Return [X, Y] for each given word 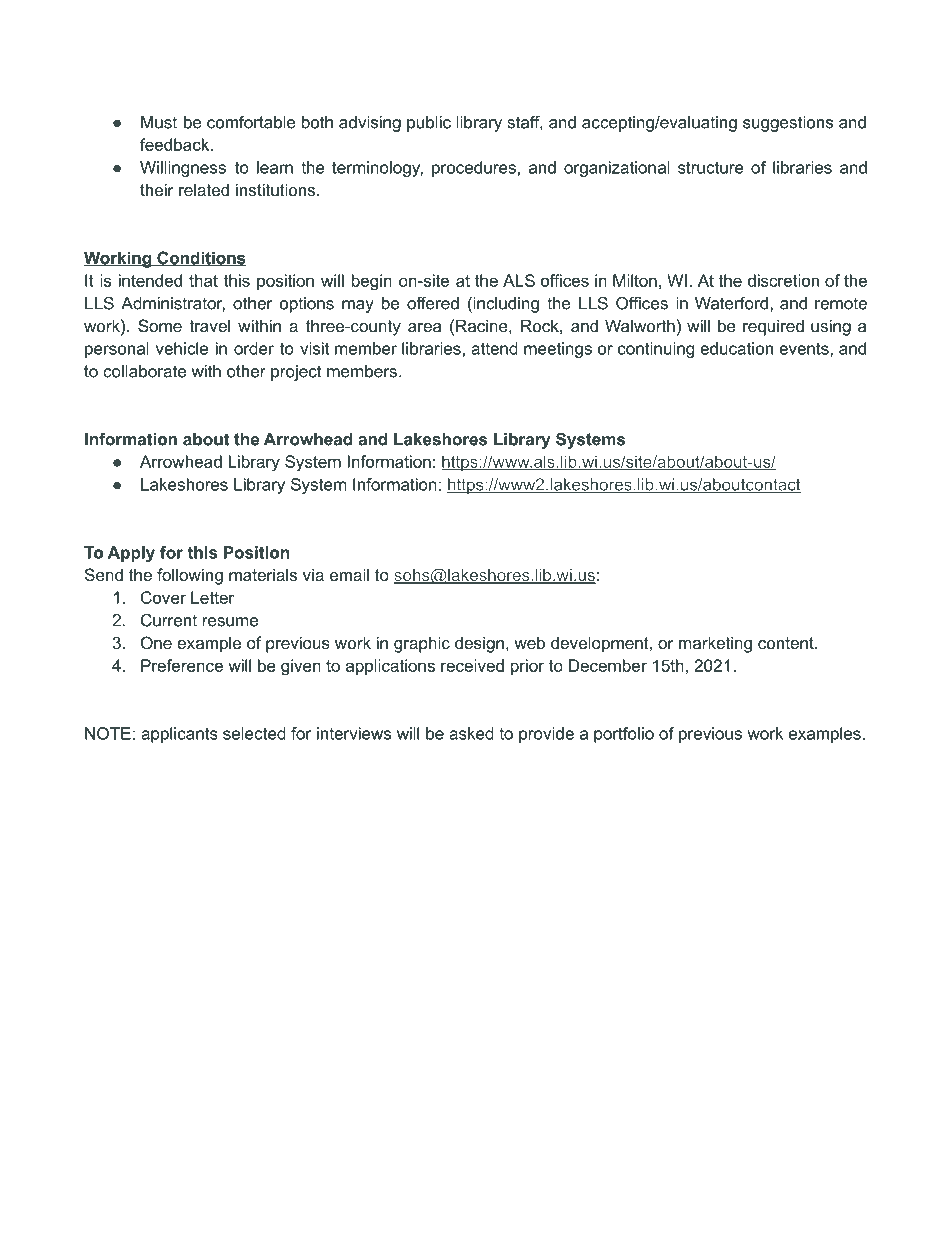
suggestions [788, 124]
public [429, 124]
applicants [179, 735]
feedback [176, 144]
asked [471, 733]
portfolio [624, 735]
